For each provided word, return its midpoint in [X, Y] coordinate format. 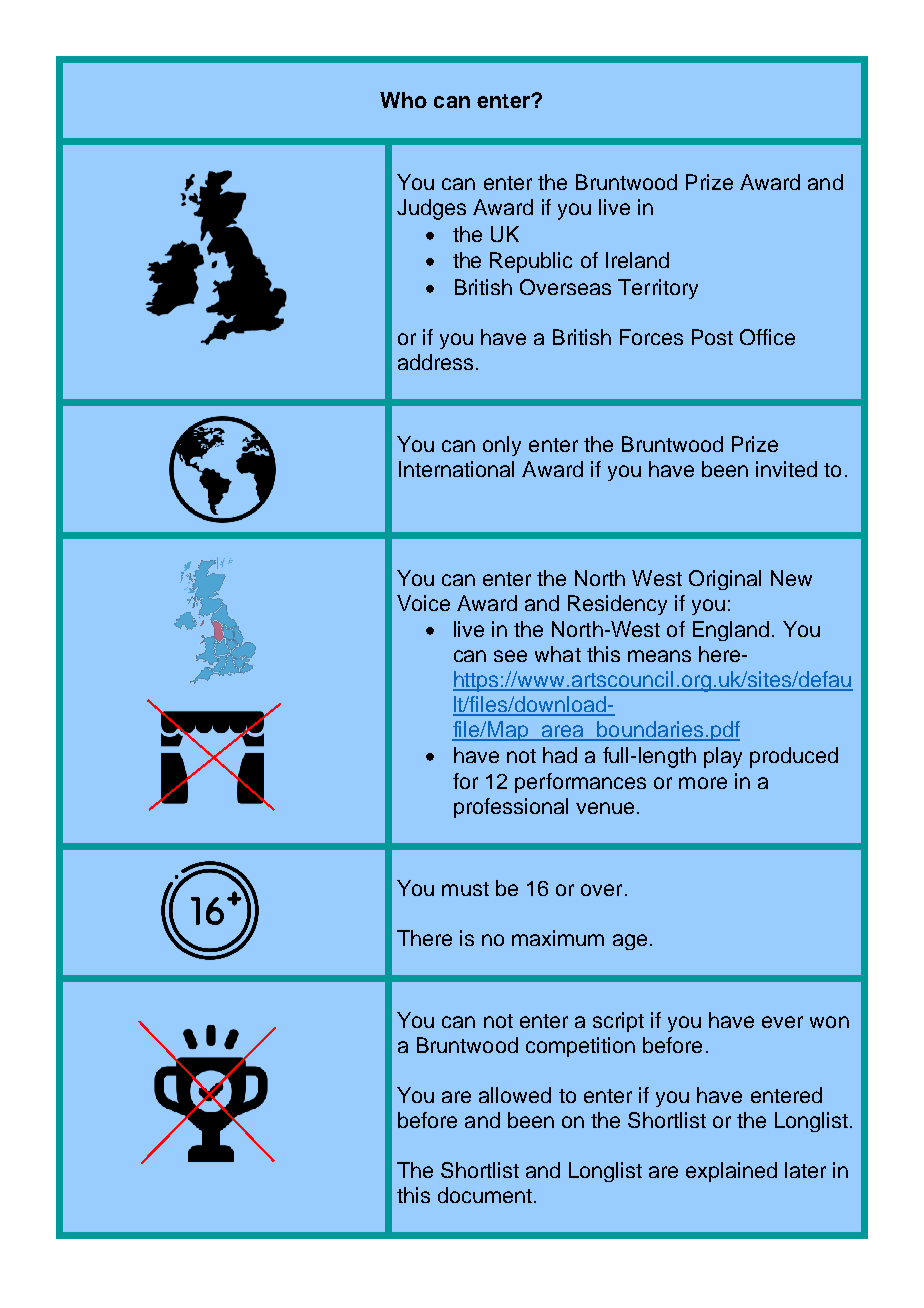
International [456, 469]
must [465, 889]
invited [786, 469]
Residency [617, 605]
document [485, 1195]
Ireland [637, 260]
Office [767, 337]
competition [580, 1047]
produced [794, 757]
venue [605, 808]
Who [403, 100]
